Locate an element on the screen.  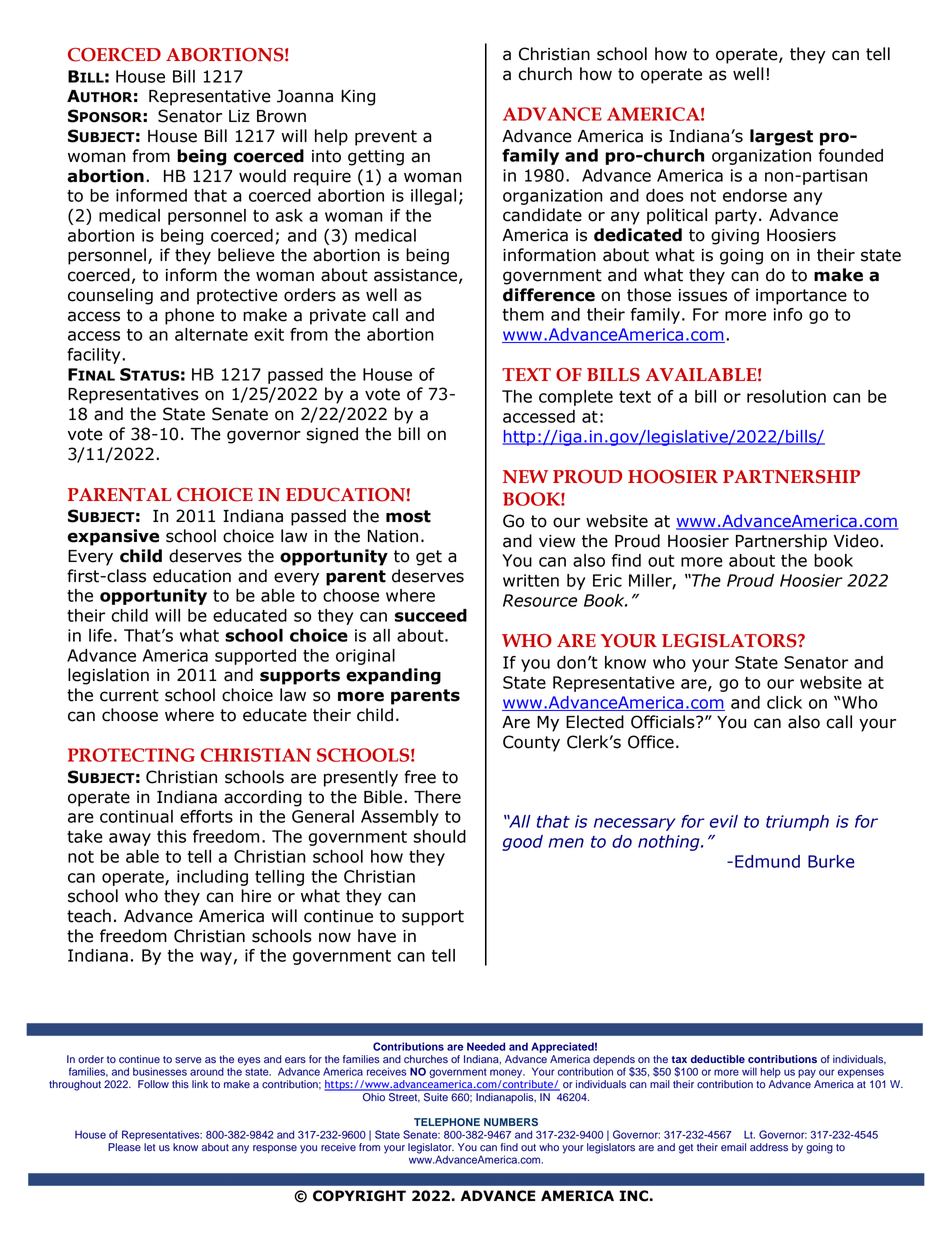
resolution is located at coordinates (786, 396).
